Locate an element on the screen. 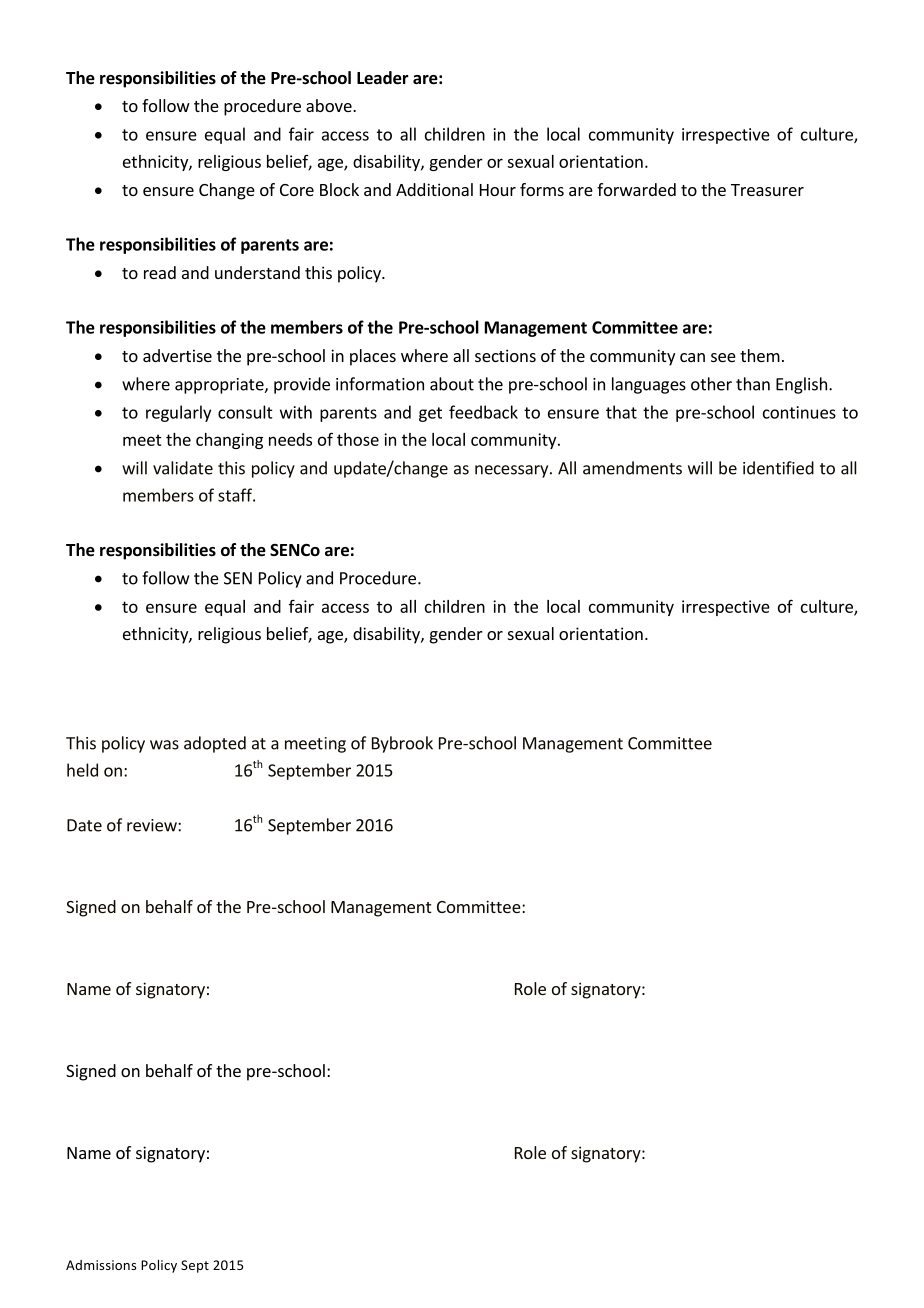 The width and height of the screenshot is (924, 1308). identified is located at coordinates (778, 468).
